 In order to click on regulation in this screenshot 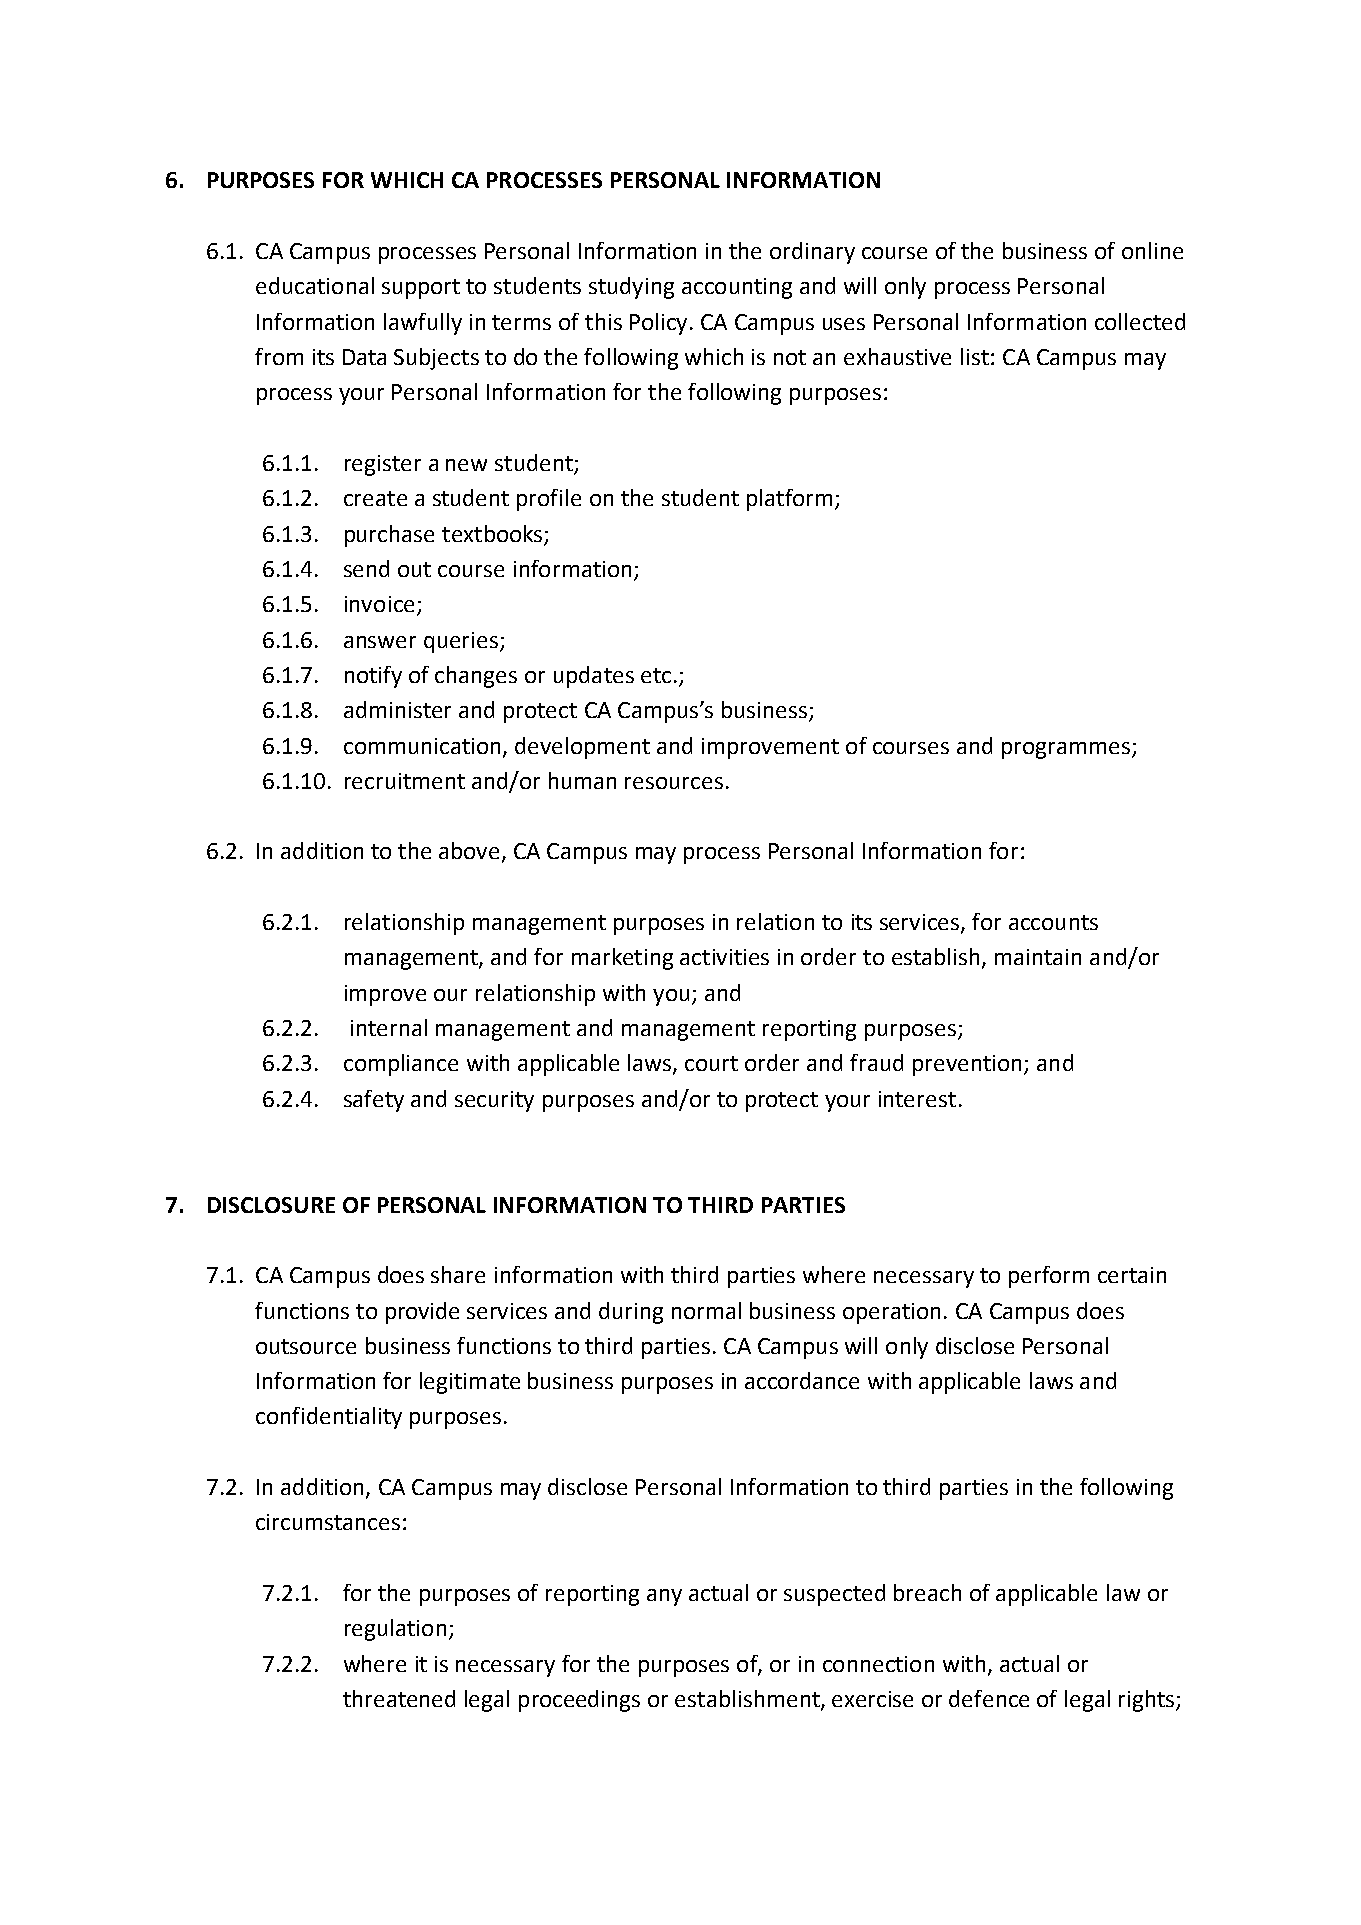, I will do `click(395, 1630)`.
